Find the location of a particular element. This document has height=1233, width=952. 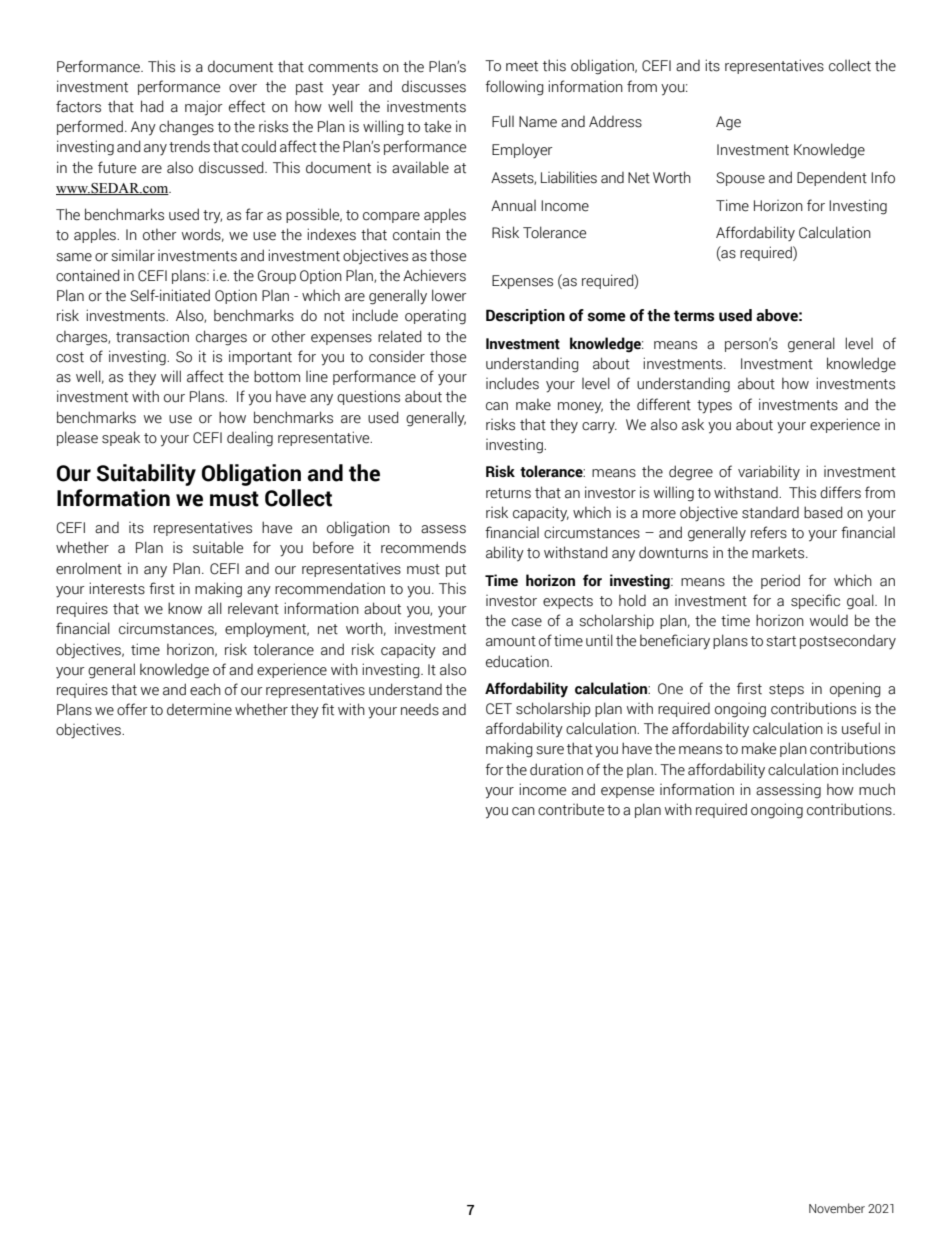

contribute is located at coordinates (571, 809).
